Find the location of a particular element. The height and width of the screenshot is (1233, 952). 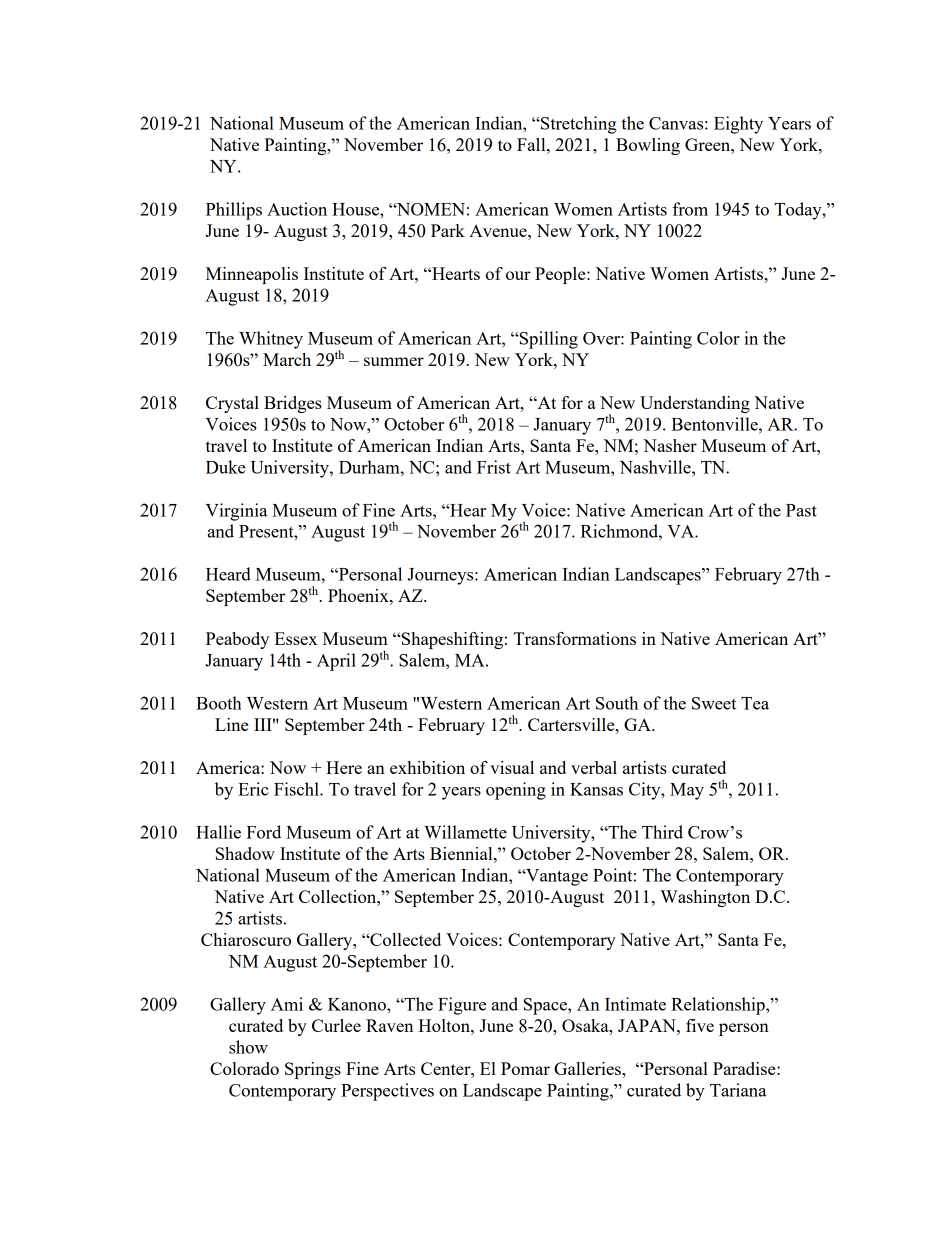

Space is located at coordinates (546, 1006).
